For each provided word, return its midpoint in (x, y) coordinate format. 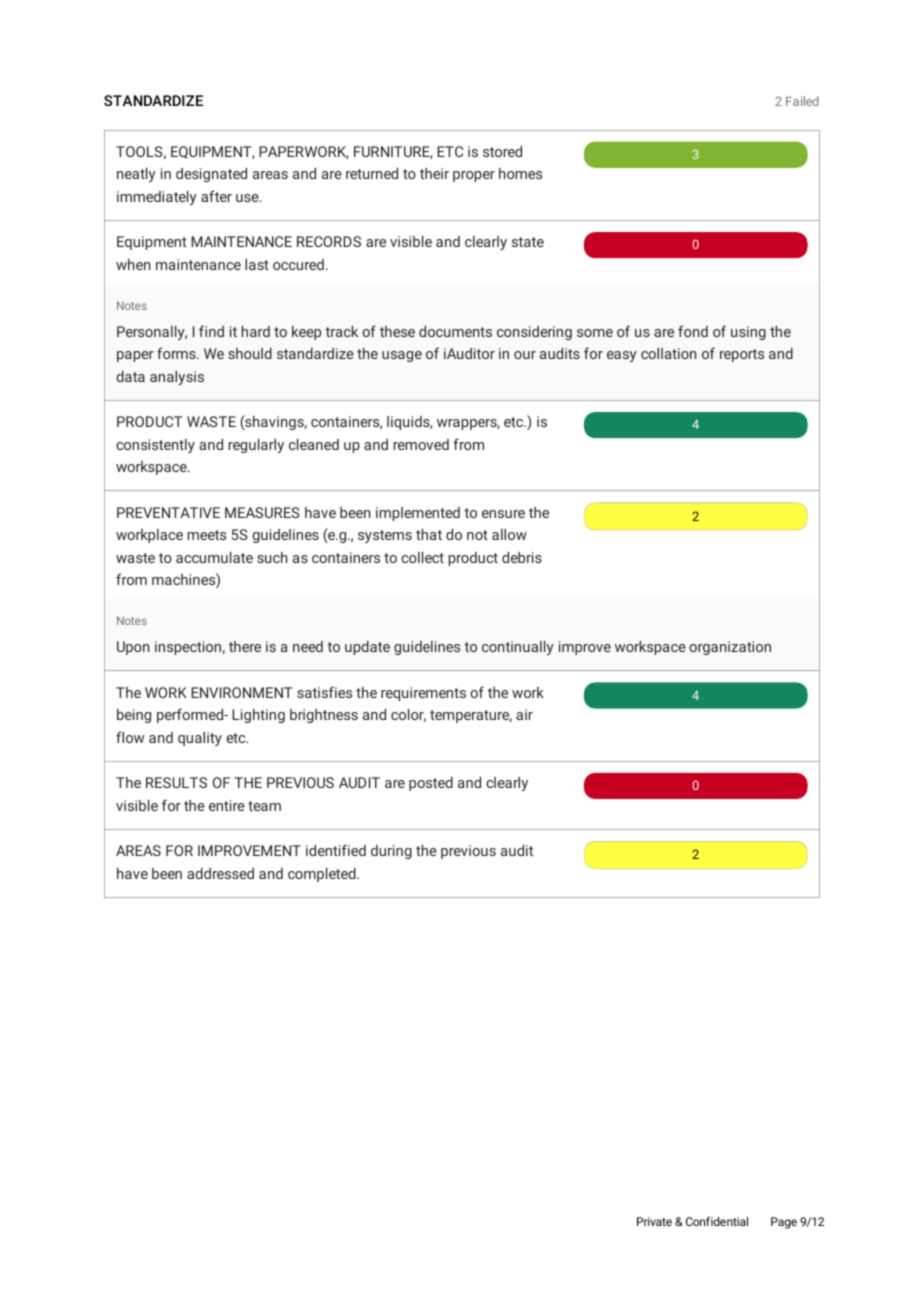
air (524, 714)
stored (502, 151)
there (245, 646)
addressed (220, 873)
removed (421, 444)
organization (730, 648)
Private (654, 1221)
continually (517, 648)
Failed (802, 101)
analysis (177, 378)
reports (742, 355)
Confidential (717, 1221)
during (391, 852)
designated (211, 175)
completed (323, 875)
